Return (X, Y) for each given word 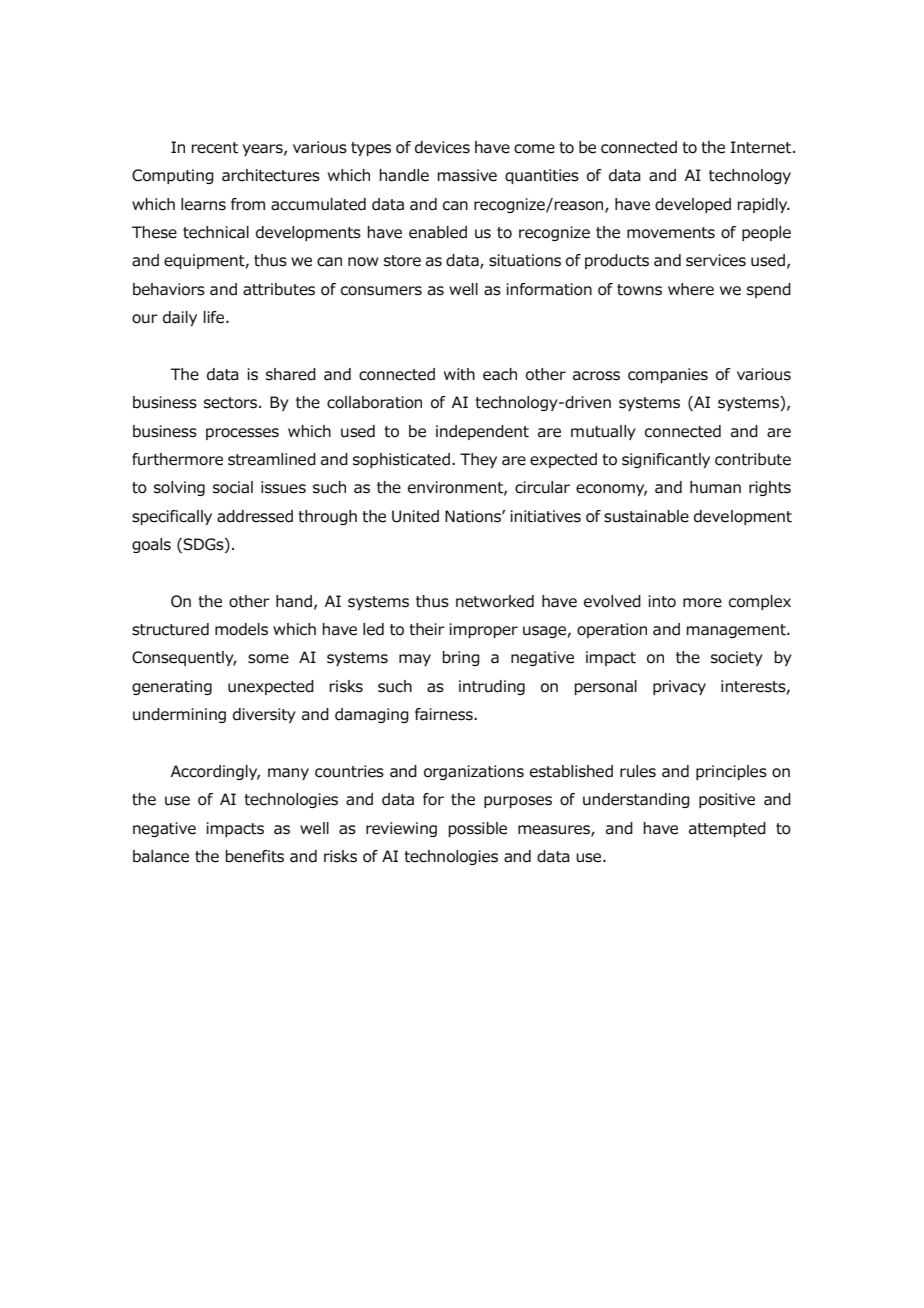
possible (478, 829)
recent (215, 148)
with (459, 374)
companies (668, 375)
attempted (727, 829)
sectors (230, 403)
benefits (255, 856)
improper (483, 630)
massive (467, 175)
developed (693, 205)
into (662, 601)
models (241, 629)
